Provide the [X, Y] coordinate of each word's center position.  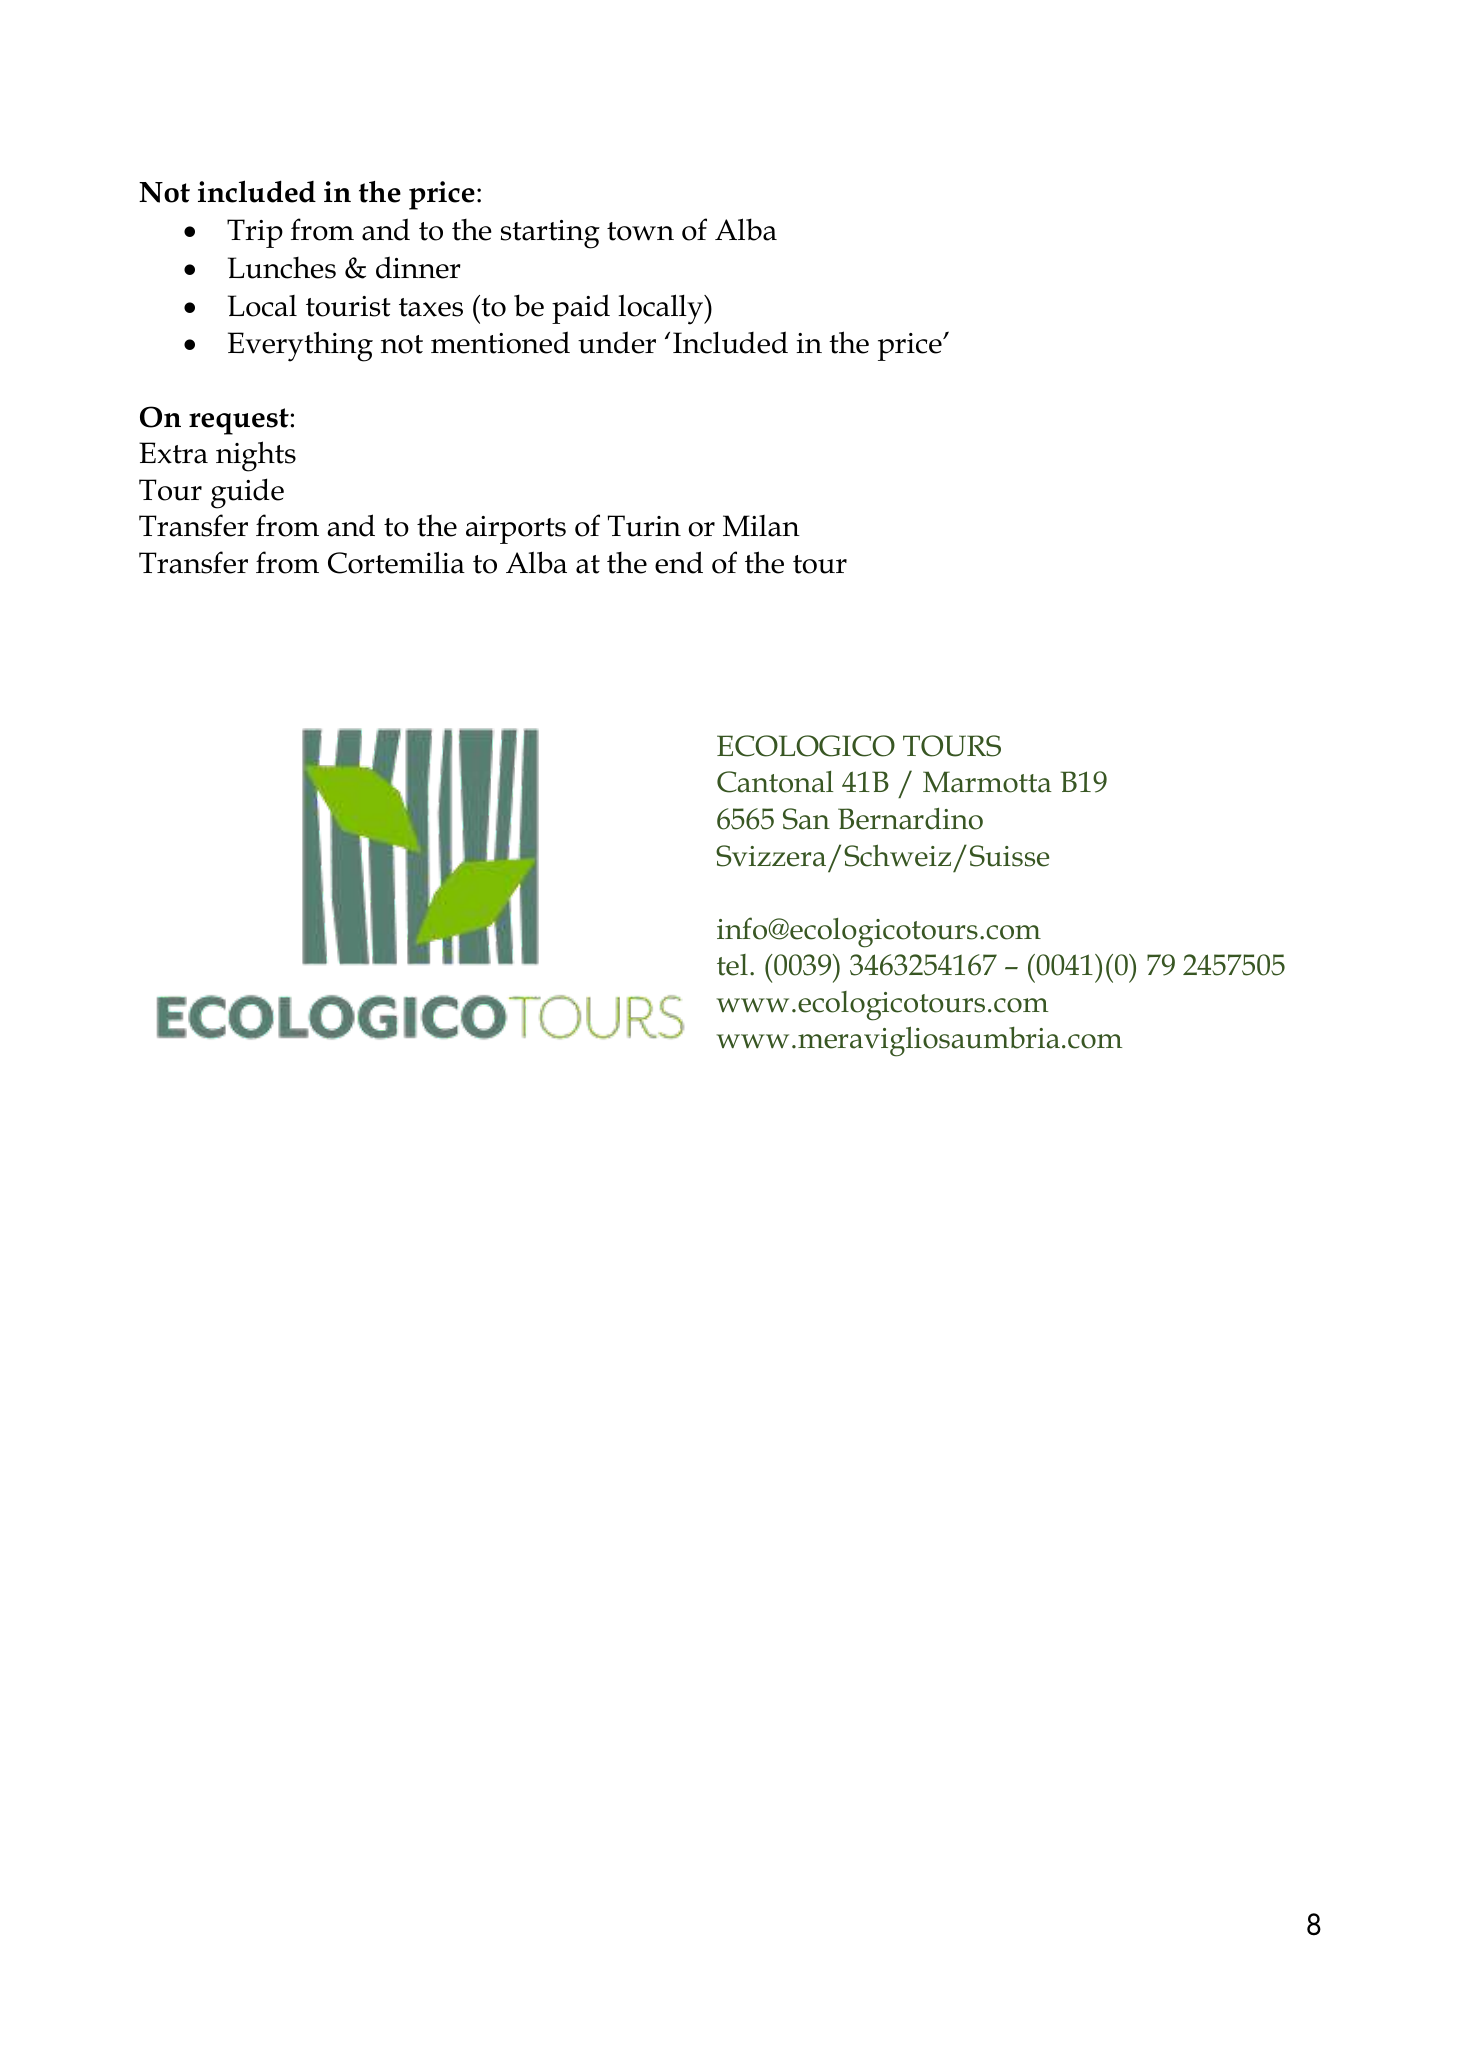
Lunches [282, 268]
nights [256, 456]
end [679, 562]
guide [247, 493]
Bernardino [910, 818]
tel [732, 965]
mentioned [500, 342]
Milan [761, 526]
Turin [644, 526]
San [806, 819]
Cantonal [775, 782]
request [240, 421]
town [640, 231]
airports [516, 530]
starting [550, 234]
